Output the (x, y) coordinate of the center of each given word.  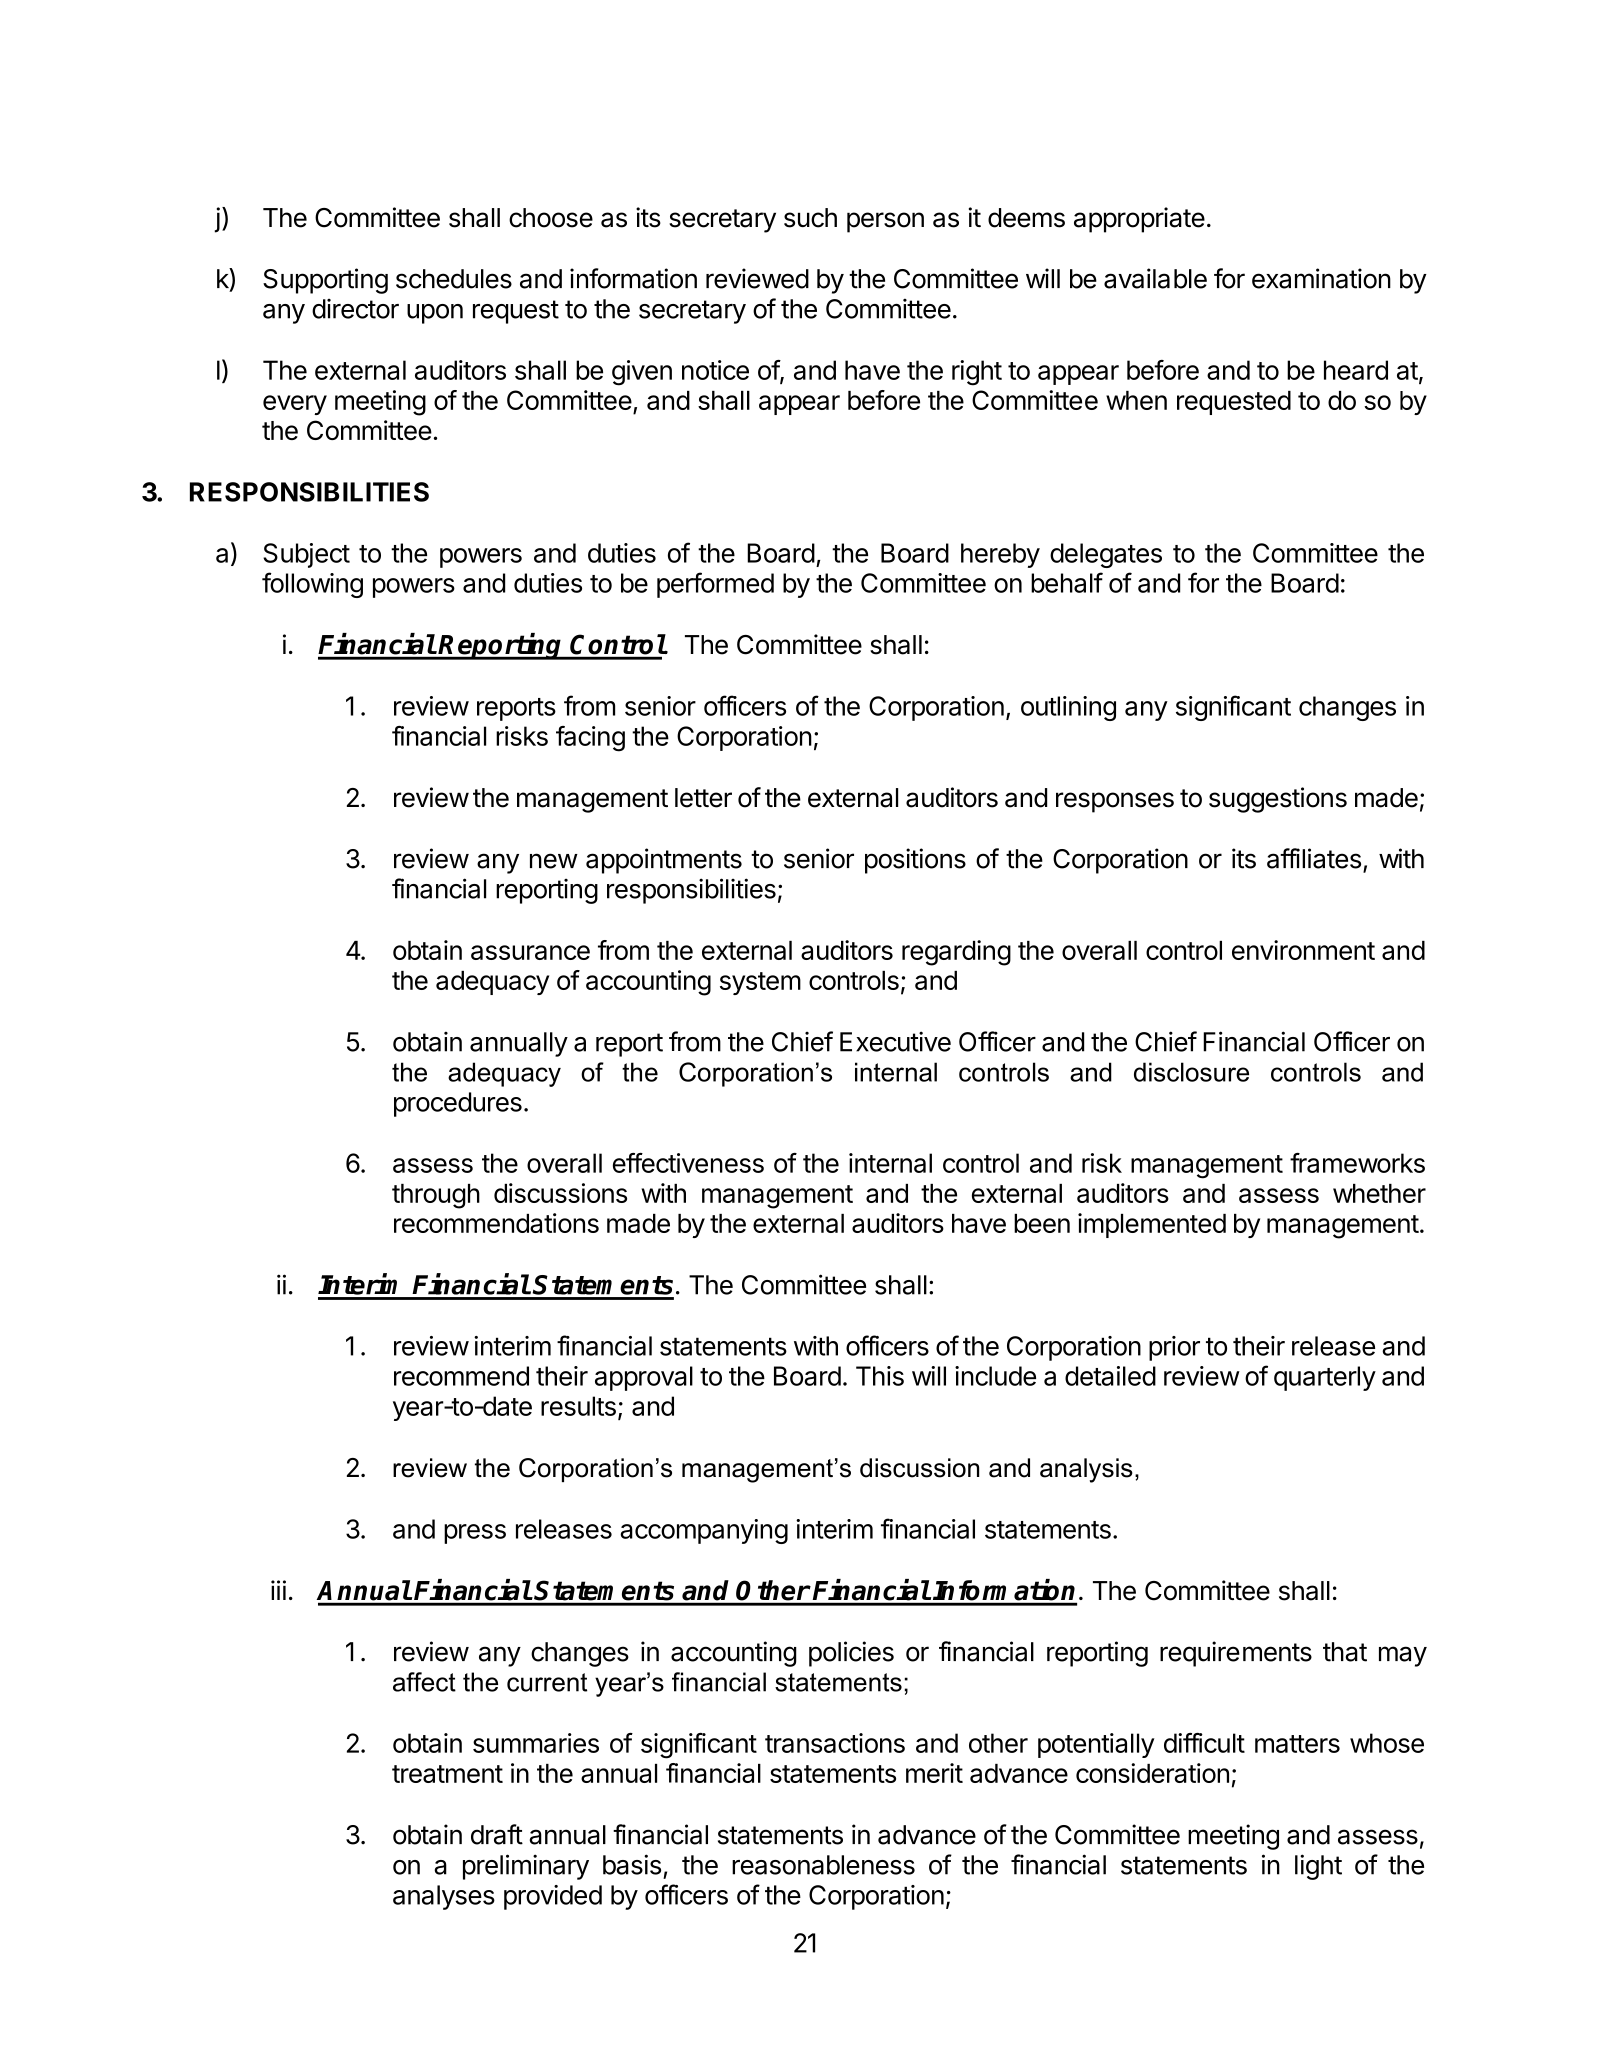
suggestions (1278, 800)
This (880, 1376)
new (554, 861)
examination (1321, 278)
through (436, 1196)
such (810, 218)
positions (915, 861)
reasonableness (823, 1865)
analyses (444, 1897)
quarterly (1325, 1378)
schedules (454, 279)
